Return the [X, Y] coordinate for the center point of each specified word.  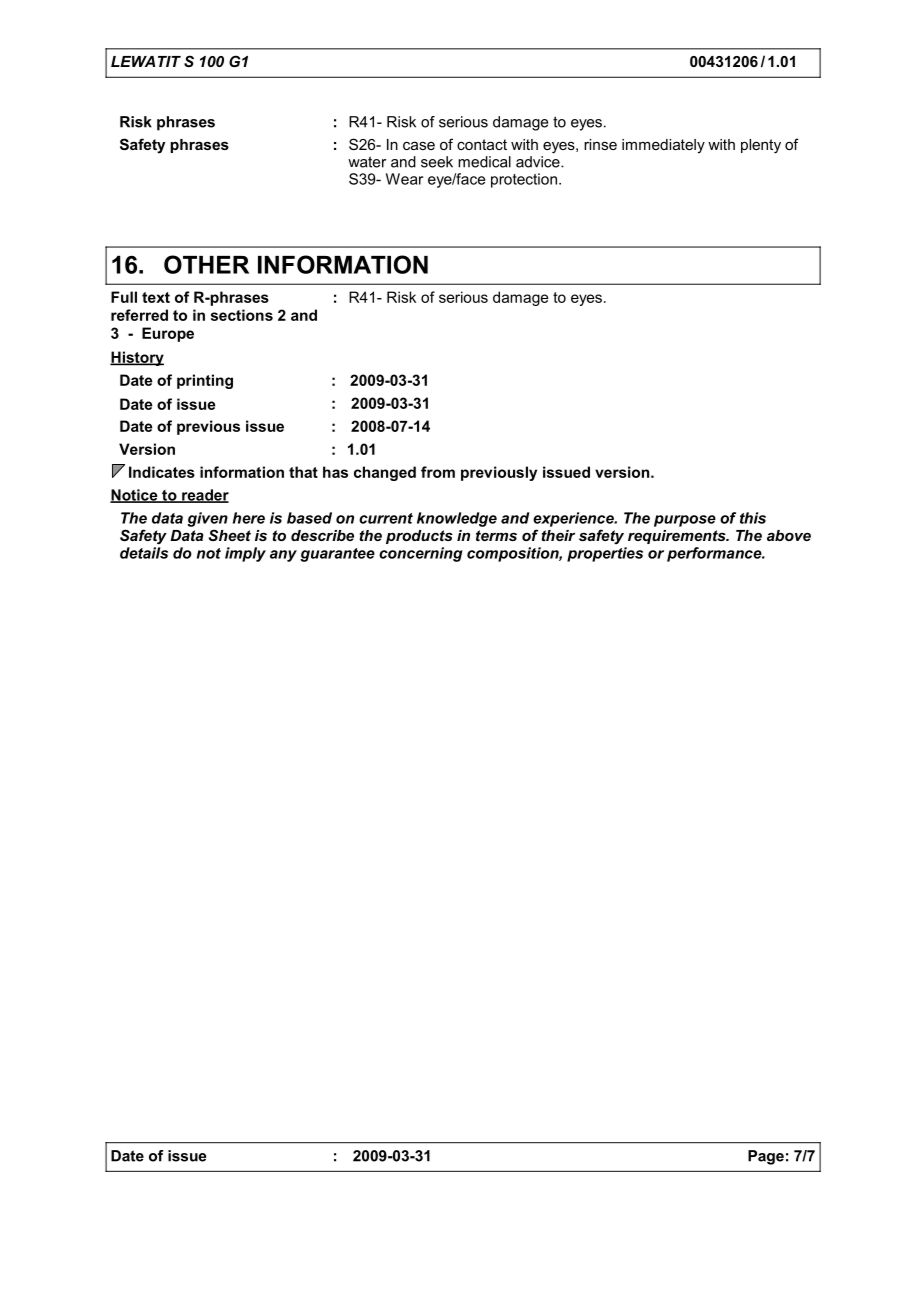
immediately [663, 146]
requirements [678, 537]
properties [605, 554]
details [144, 553]
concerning [420, 554]
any [283, 556]
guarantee [337, 555]
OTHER [206, 264]
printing [205, 381]
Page [766, 1157]
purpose [685, 521]
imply [245, 554]
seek [437, 162]
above [789, 535]
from [438, 472]
